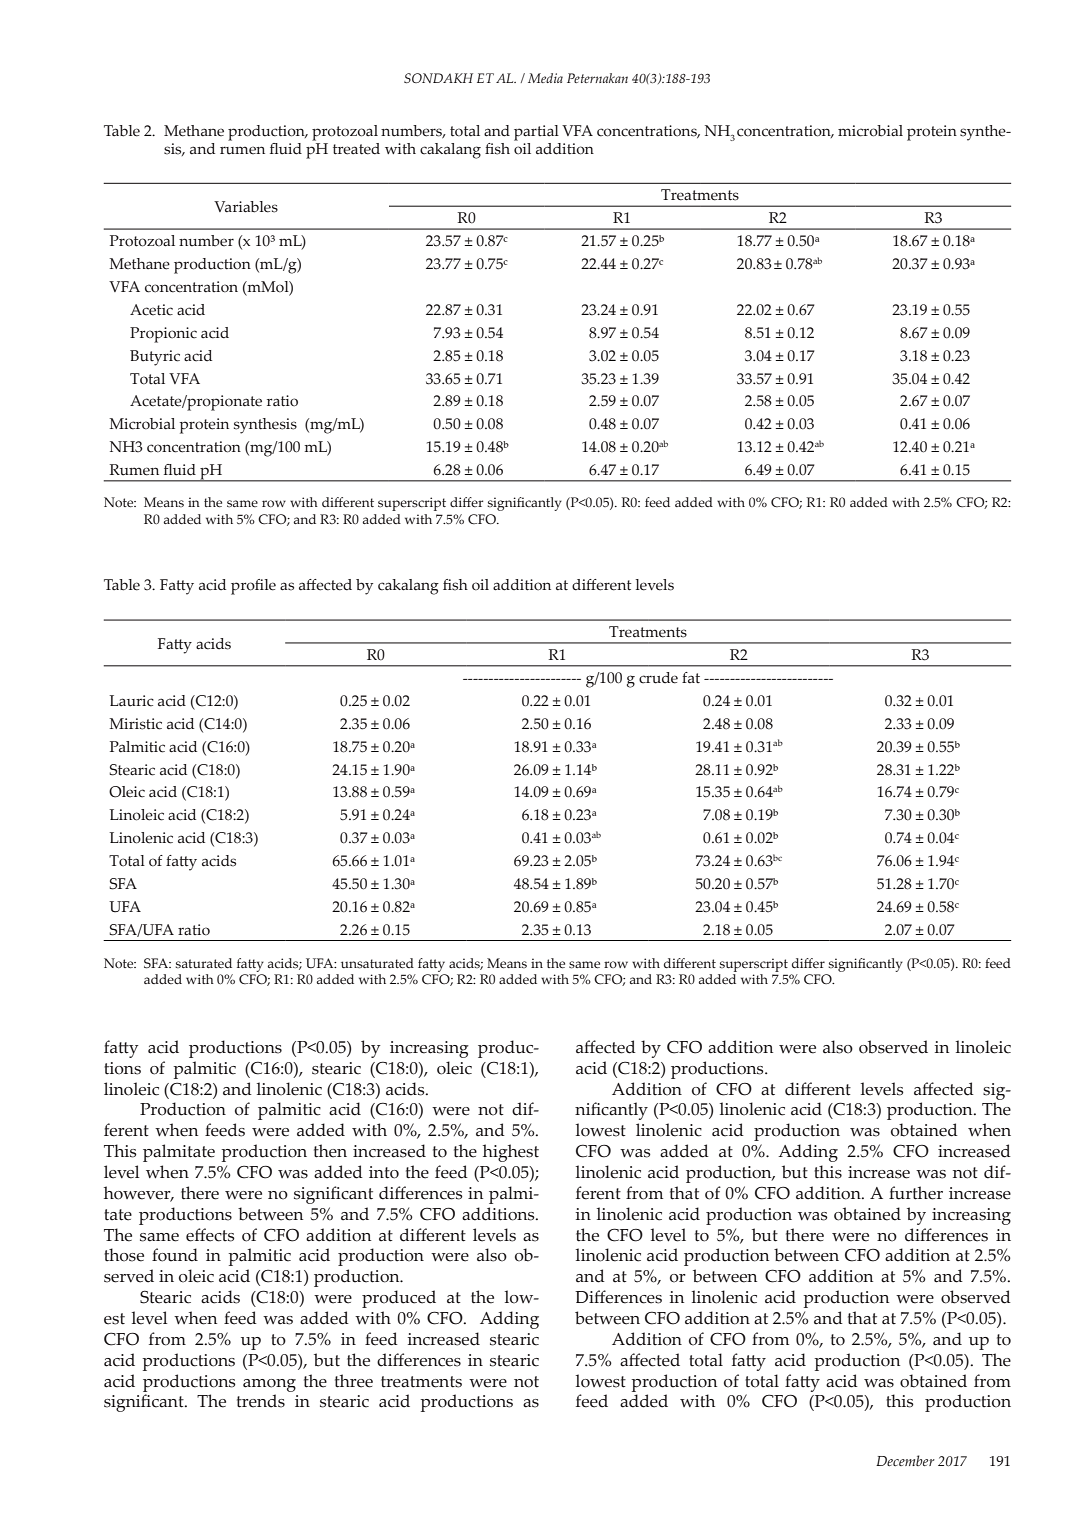 The image size is (1089, 1540). Describe the element at coordinates (916, 1193) in the image. I see `further` at that location.
